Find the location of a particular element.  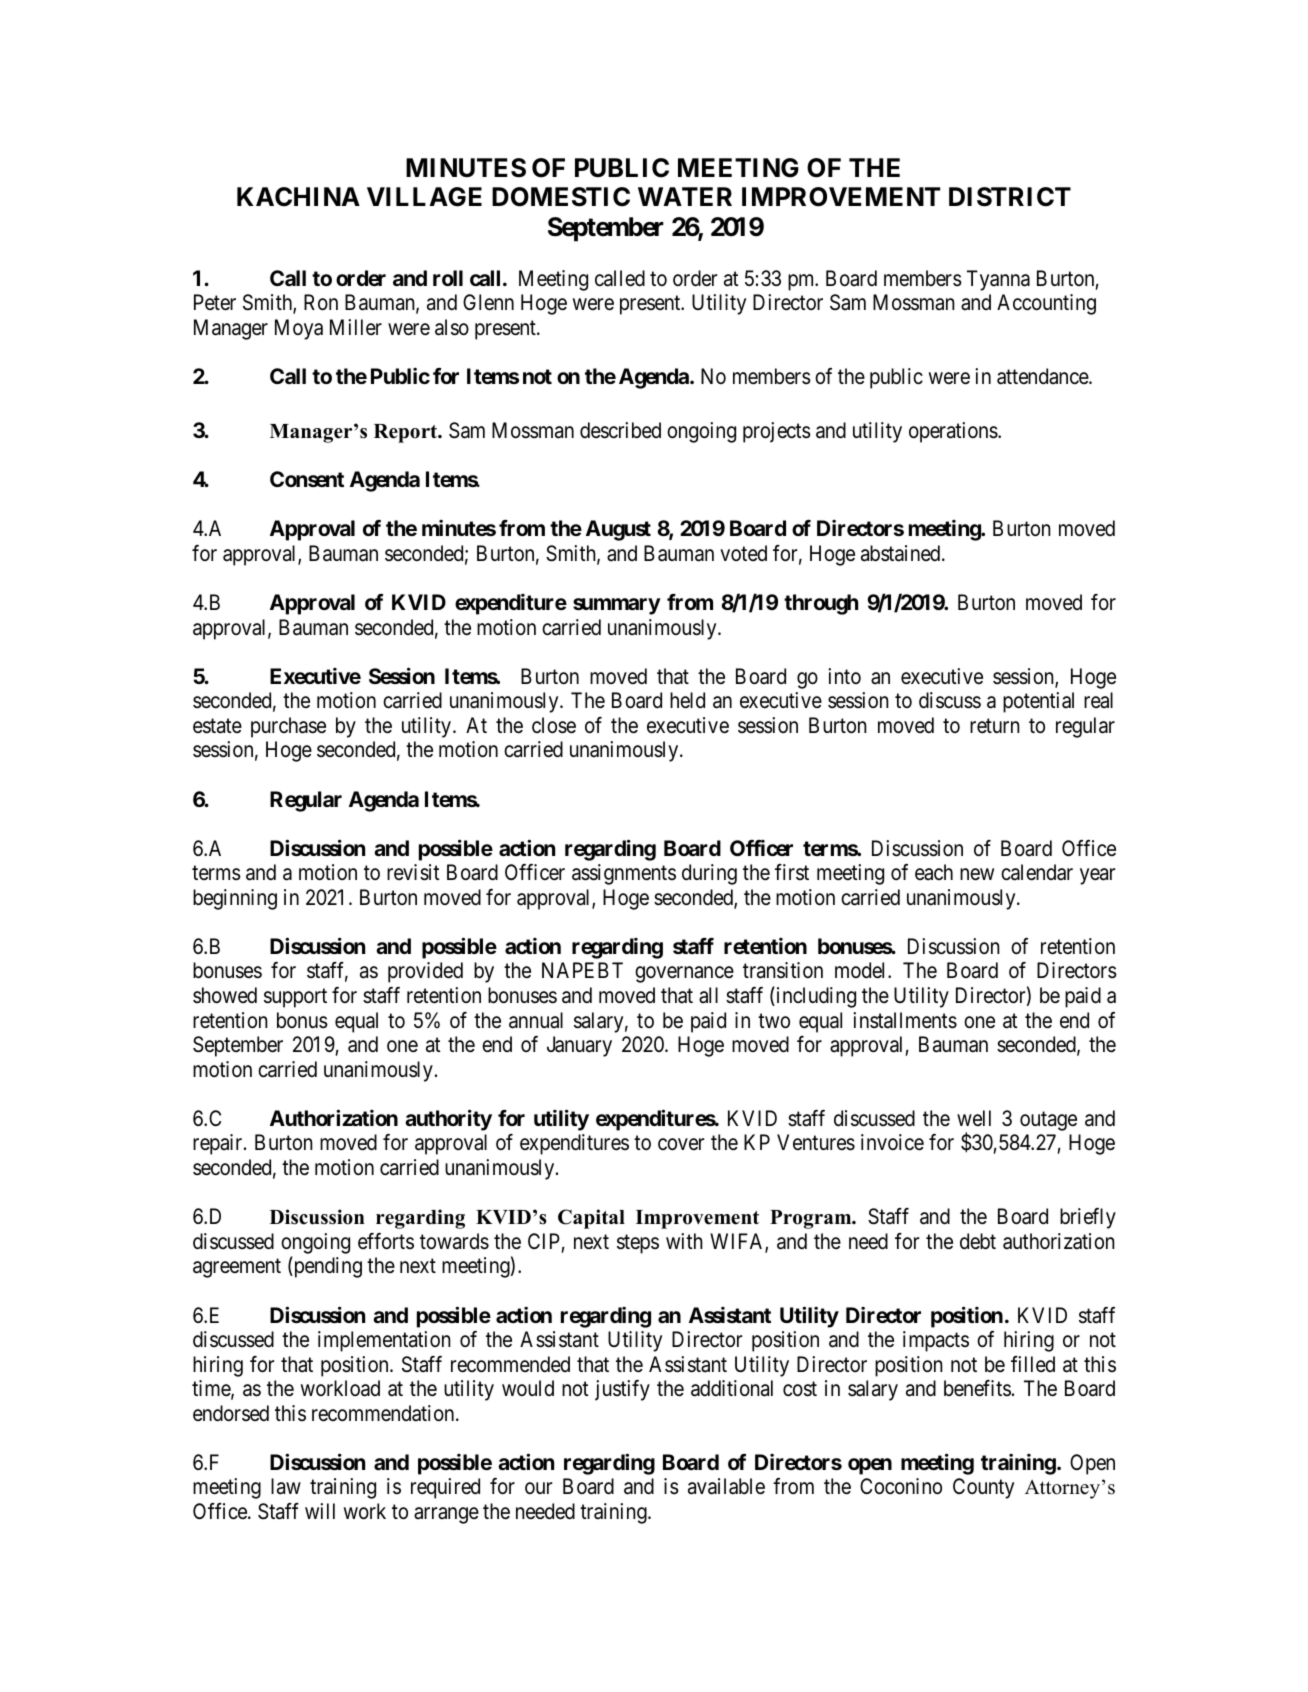

WATER is located at coordinates (685, 196).
